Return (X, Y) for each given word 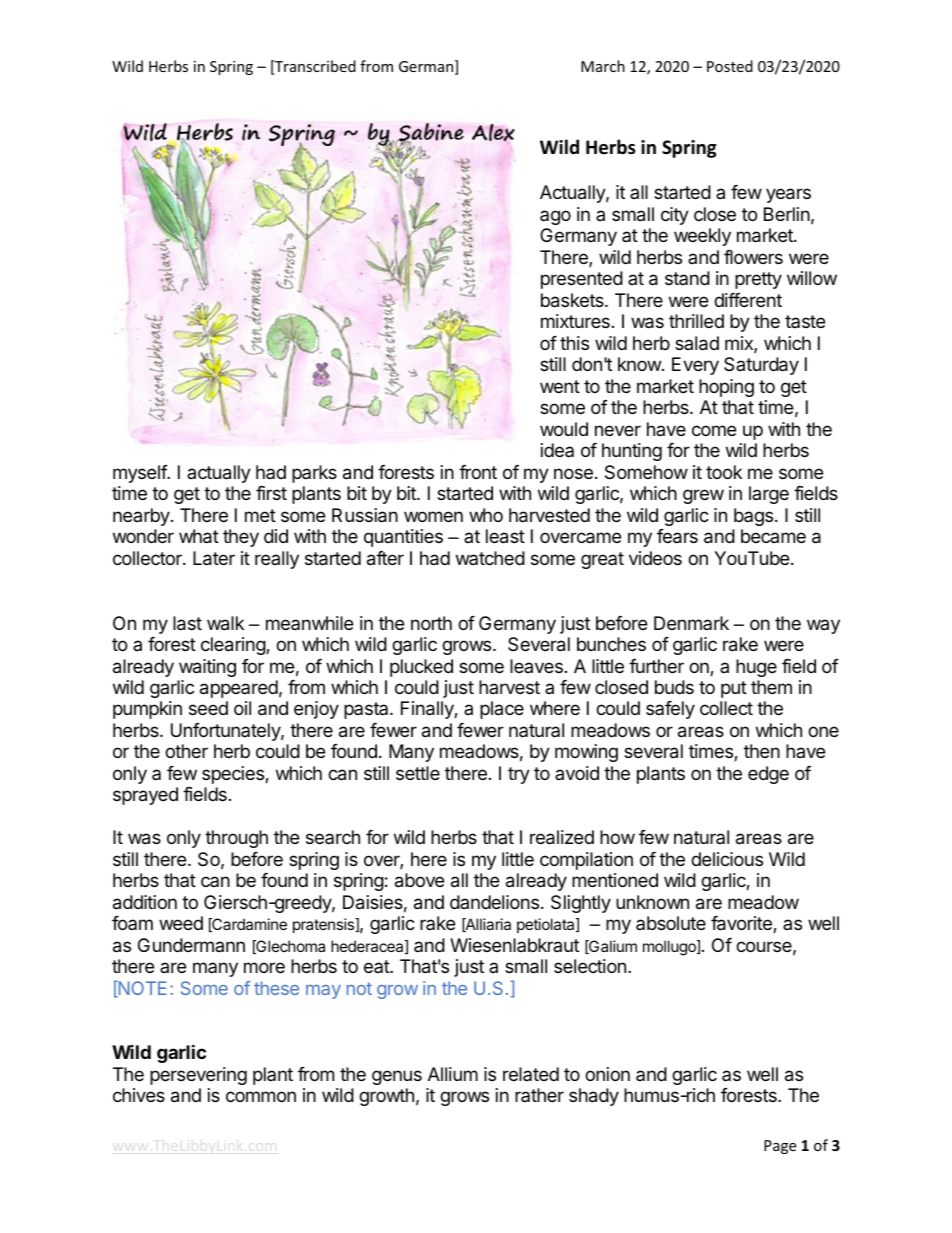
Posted (730, 66)
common (261, 1096)
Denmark (691, 623)
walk (225, 623)
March (603, 66)
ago (555, 217)
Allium (453, 1074)
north (431, 623)
